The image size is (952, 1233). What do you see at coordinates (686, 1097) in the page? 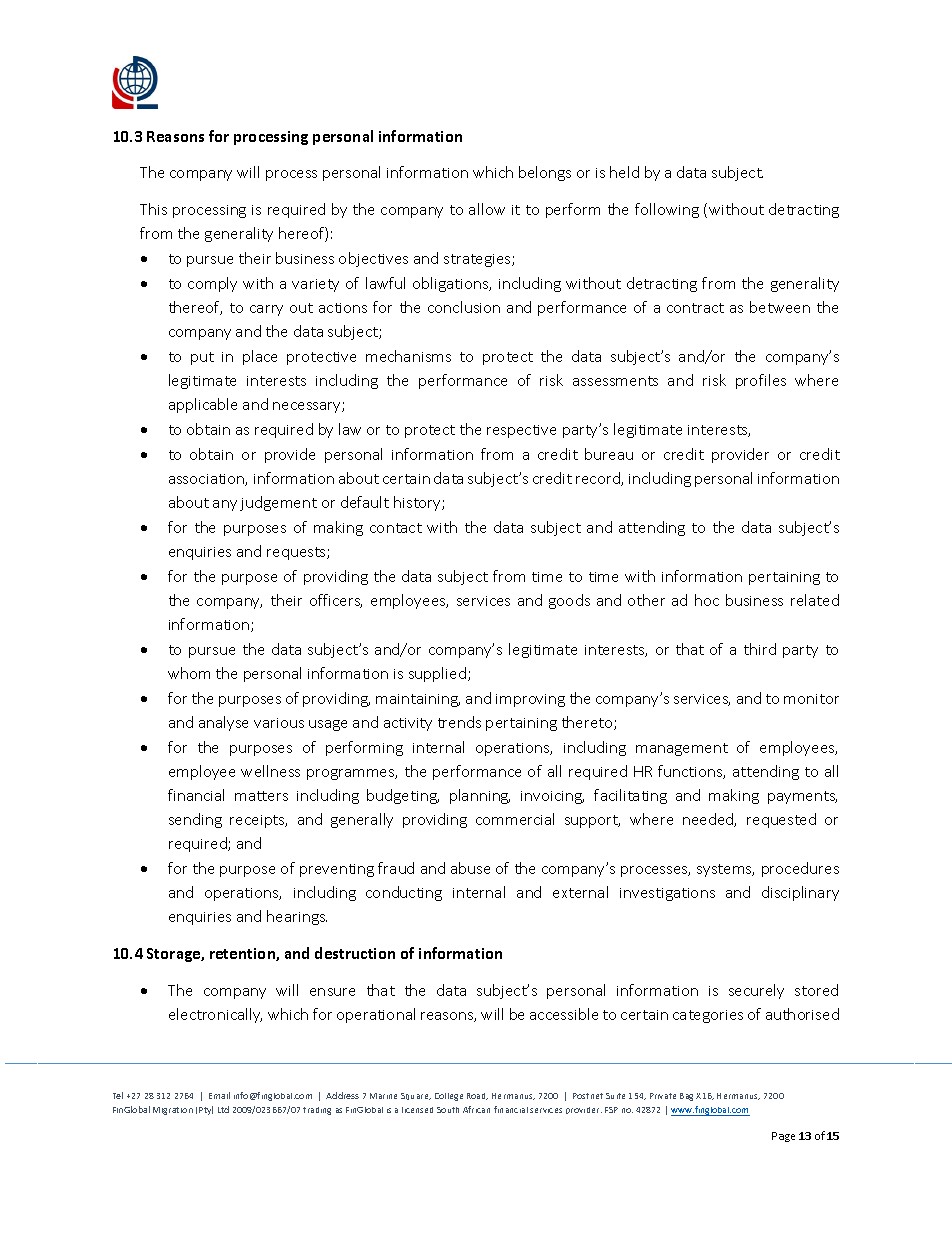
I see `Bag` at bounding box center [686, 1097].
